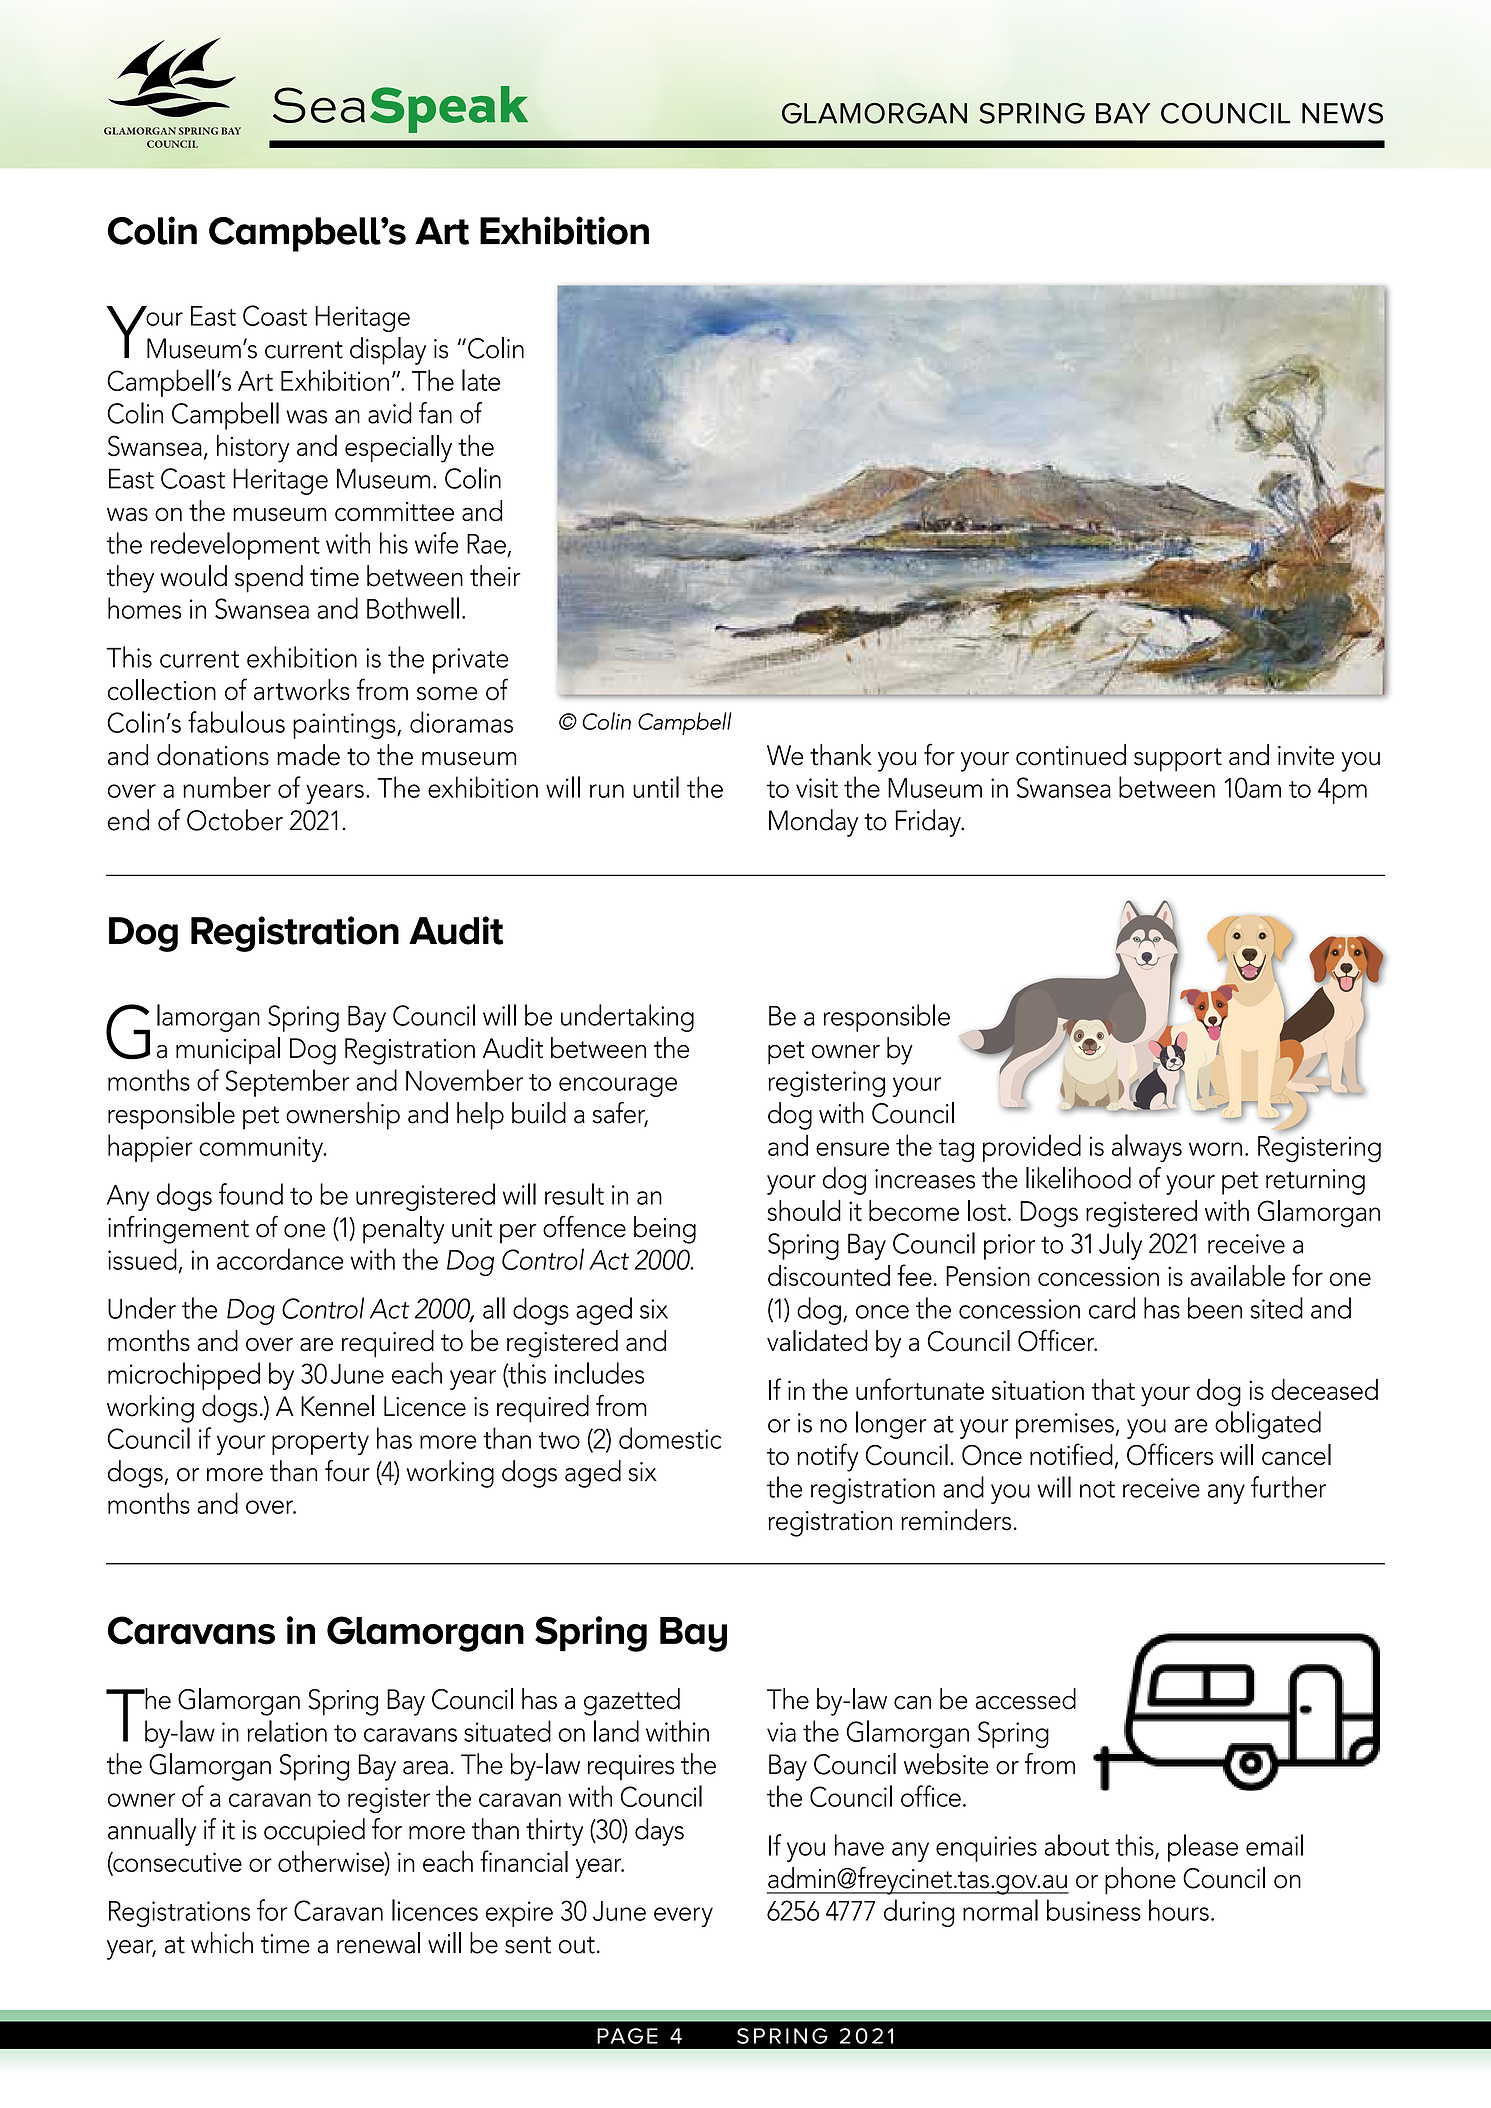 Image resolution: width=1491 pixels, height=2108 pixels. What do you see at coordinates (228, 1051) in the page?
I see `municipal` at bounding box center [228, 1051].
